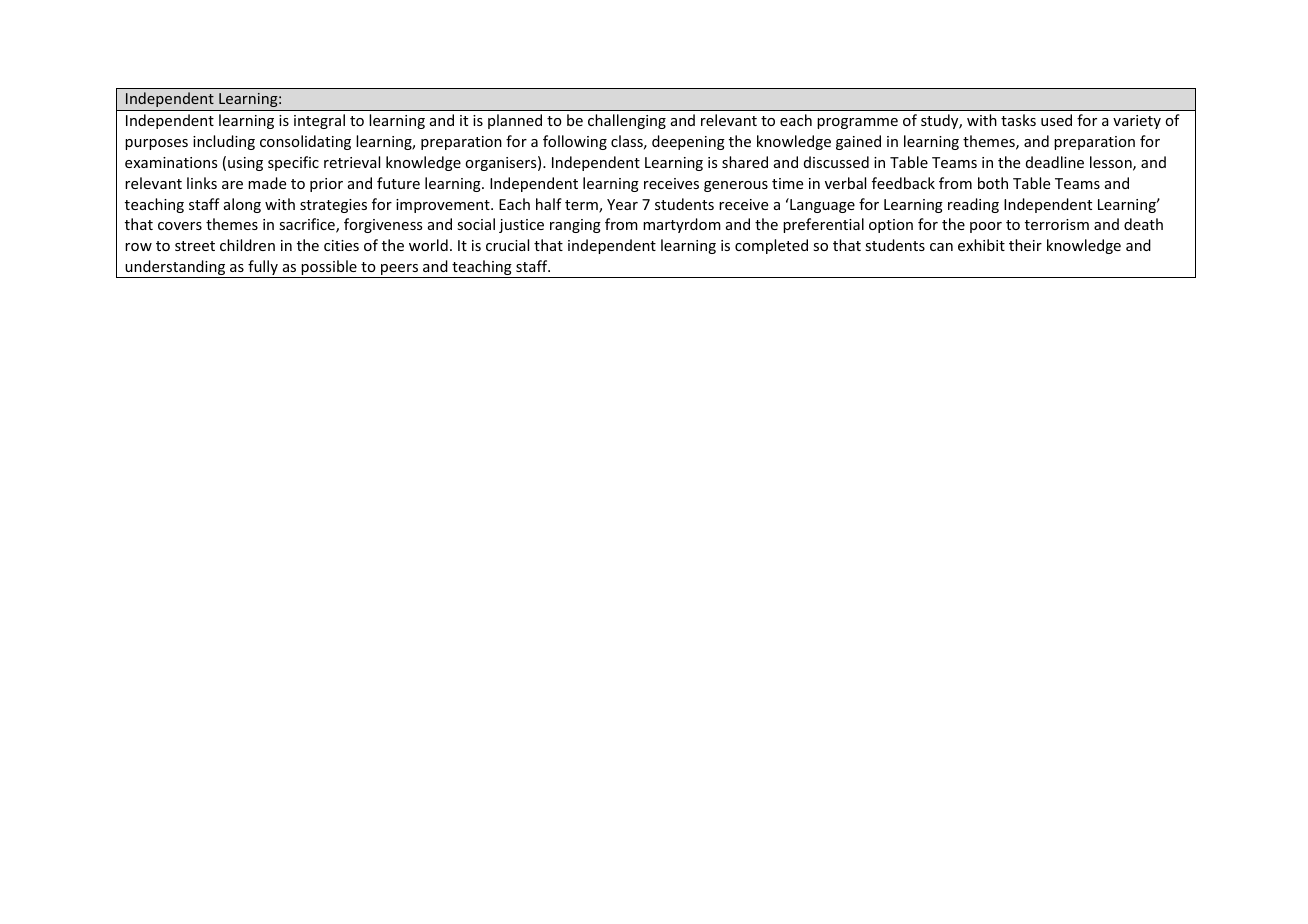 The image size is (1308, 924). What do you see at coordinates (263, 269) in the screenshot?
I see `fully` at bounding box center [263, 269].
